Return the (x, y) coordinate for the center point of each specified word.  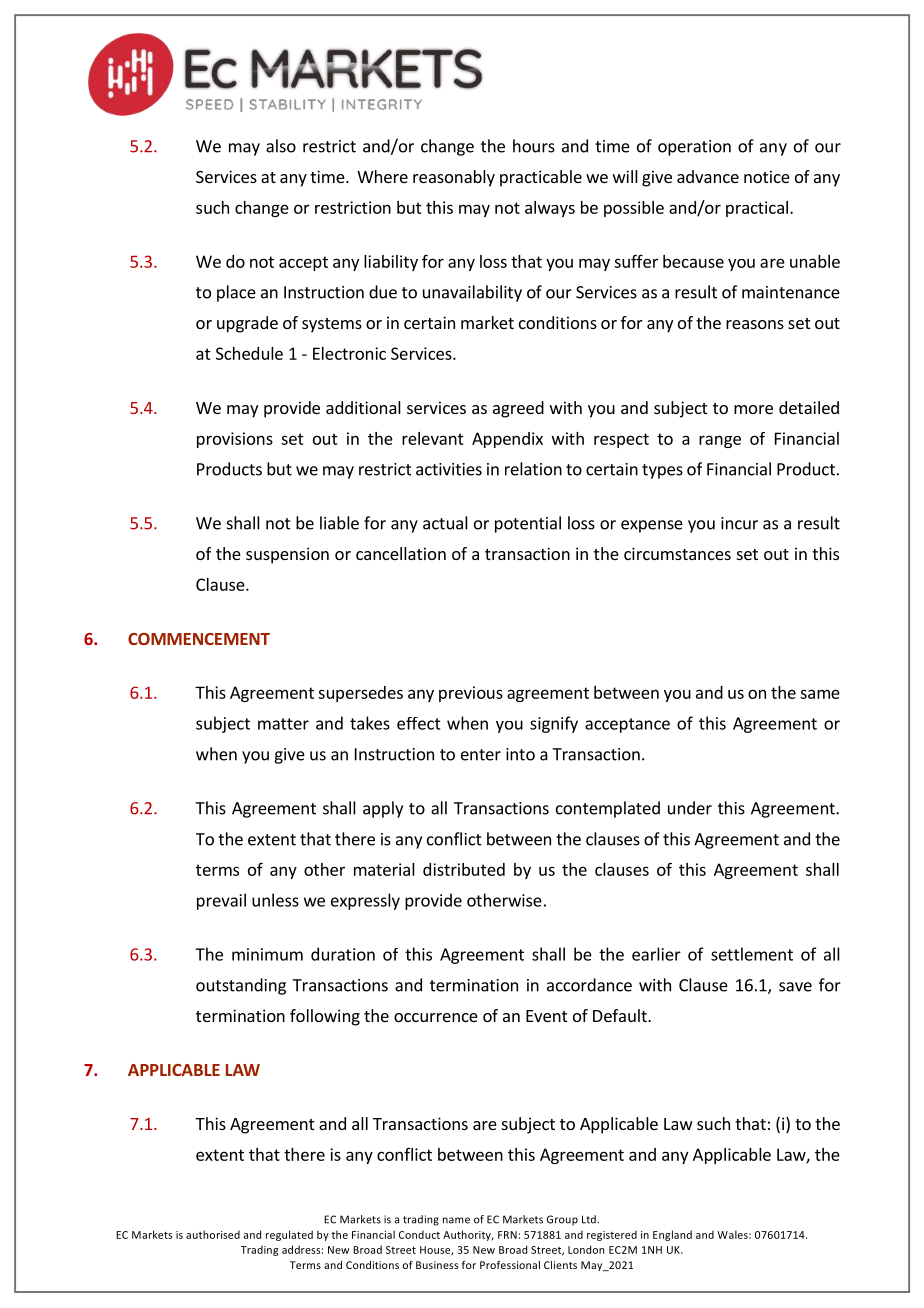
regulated (289, 1235)
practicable (541, 178)
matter (283, 724)
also (281, 146)
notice (767, 176)
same (820, 694)
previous (471, 694)
